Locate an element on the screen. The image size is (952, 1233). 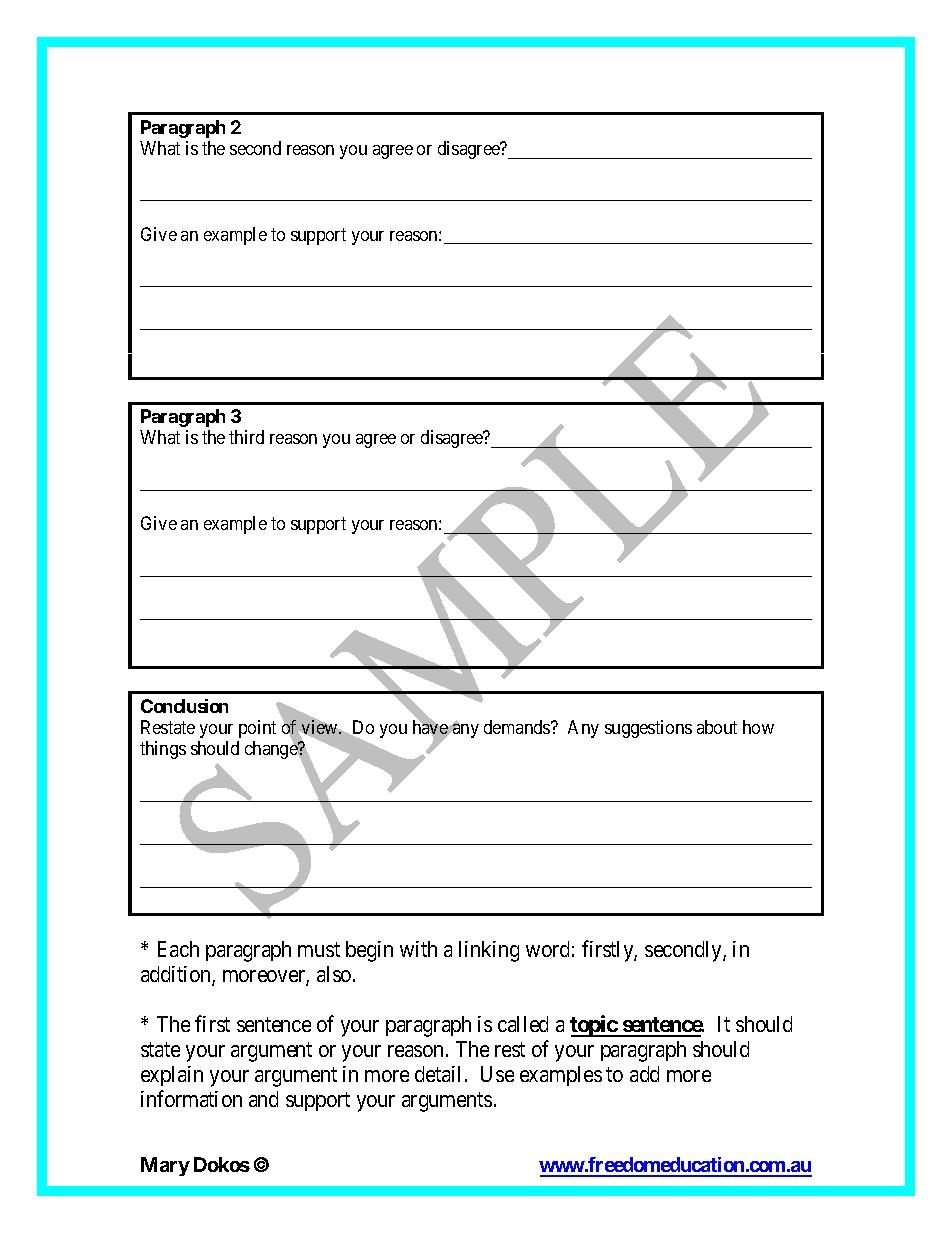
suggestions is located at coordinates (648, 729).
